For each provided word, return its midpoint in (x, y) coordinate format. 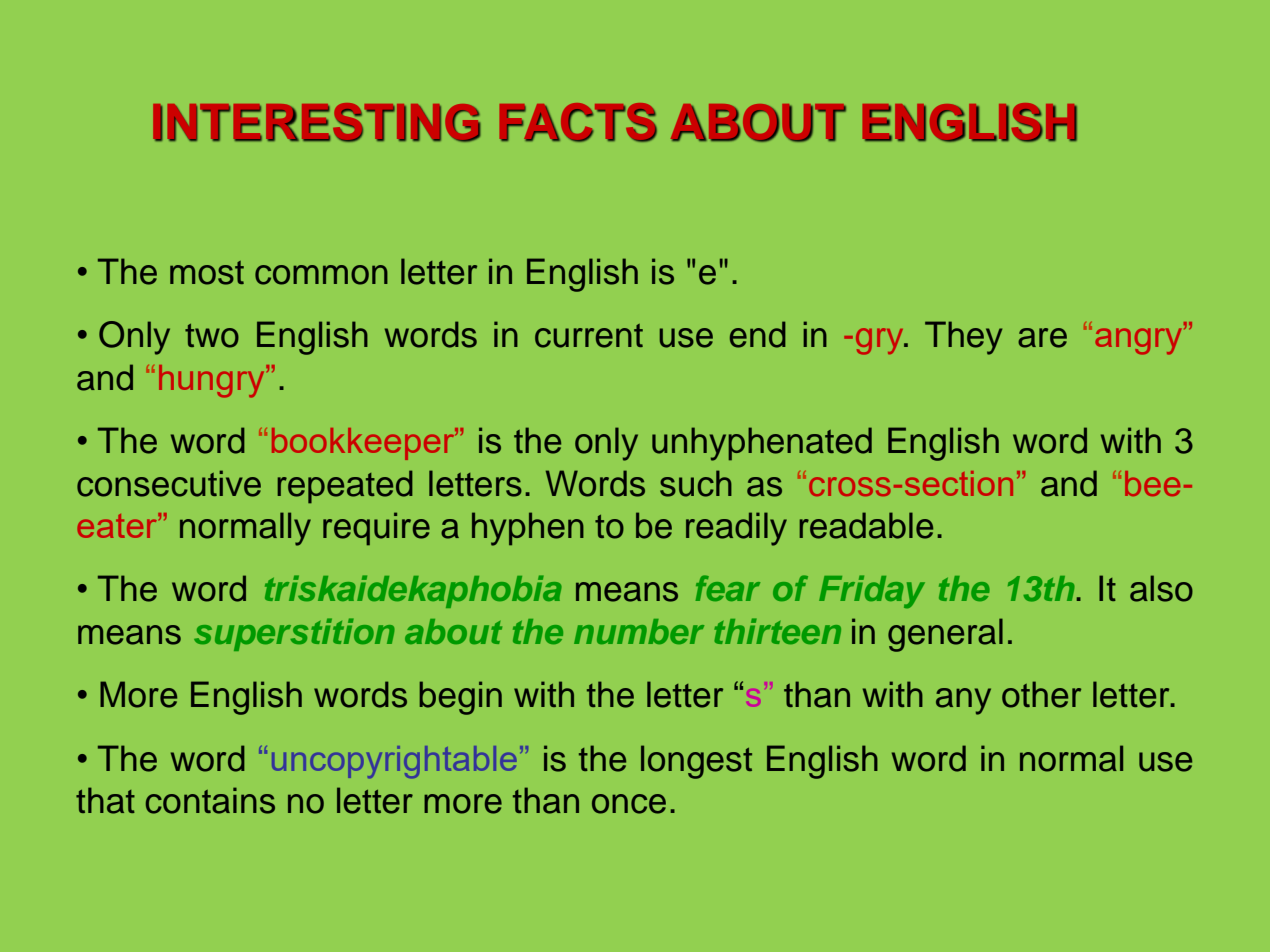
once (629, 804)
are (1042, 338)
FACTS (578, 122)
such (696, 483)
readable (866, 525)
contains (210, 800)
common (321, 275)
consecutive (169, 483)
